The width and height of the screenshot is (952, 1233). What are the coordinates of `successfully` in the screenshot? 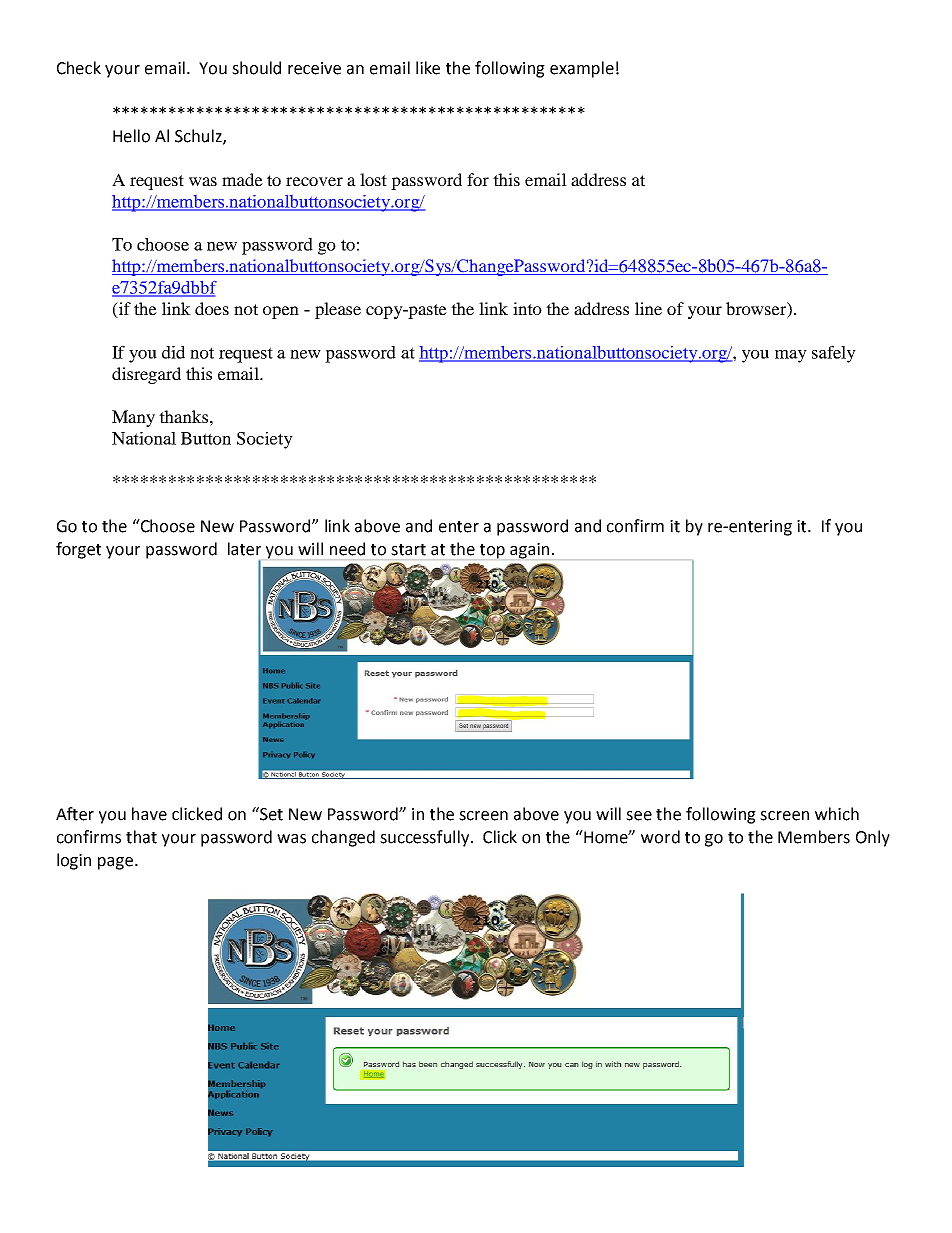 It's located at (426, 838).
